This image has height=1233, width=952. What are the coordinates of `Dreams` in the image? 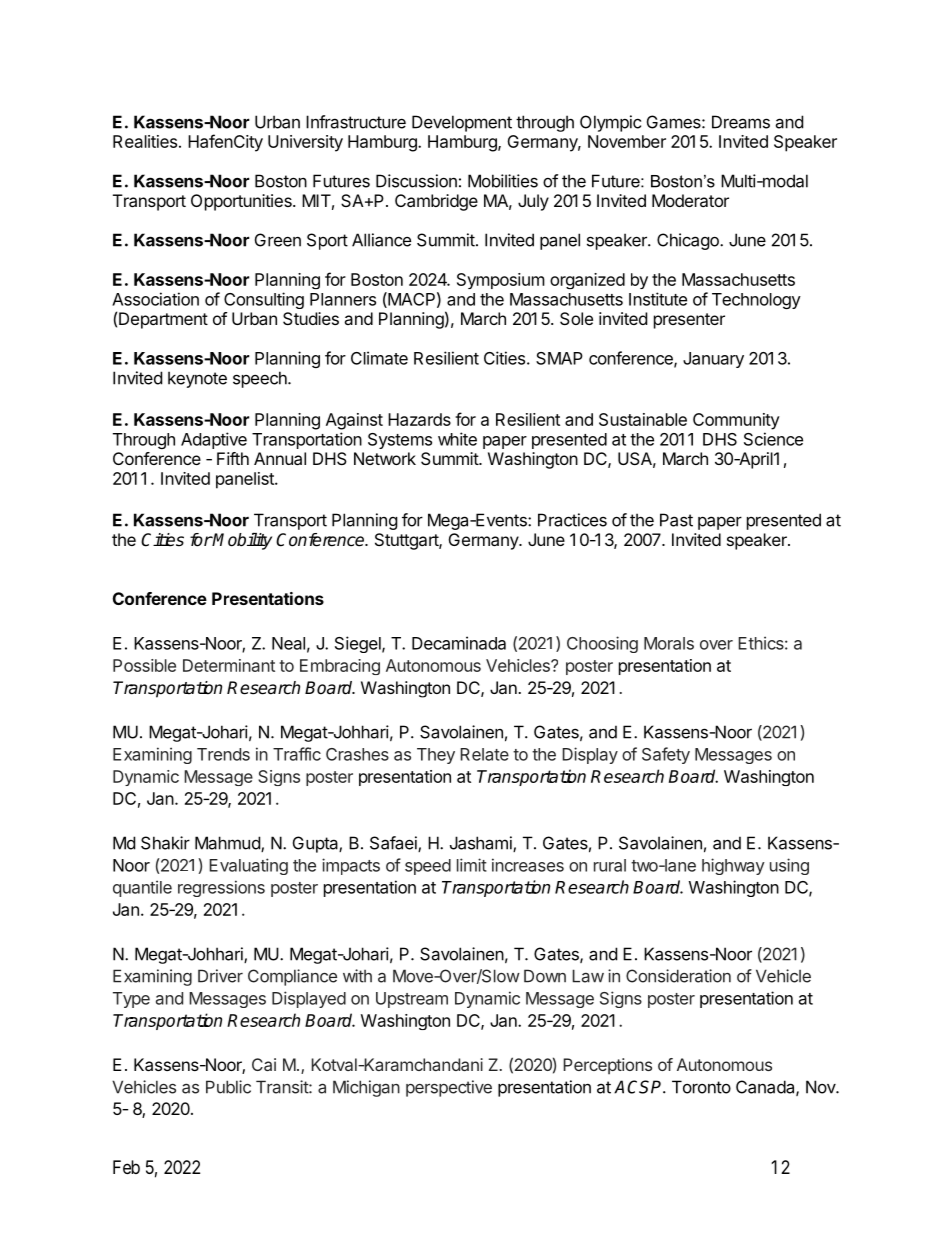 It's located at (741, 122).
